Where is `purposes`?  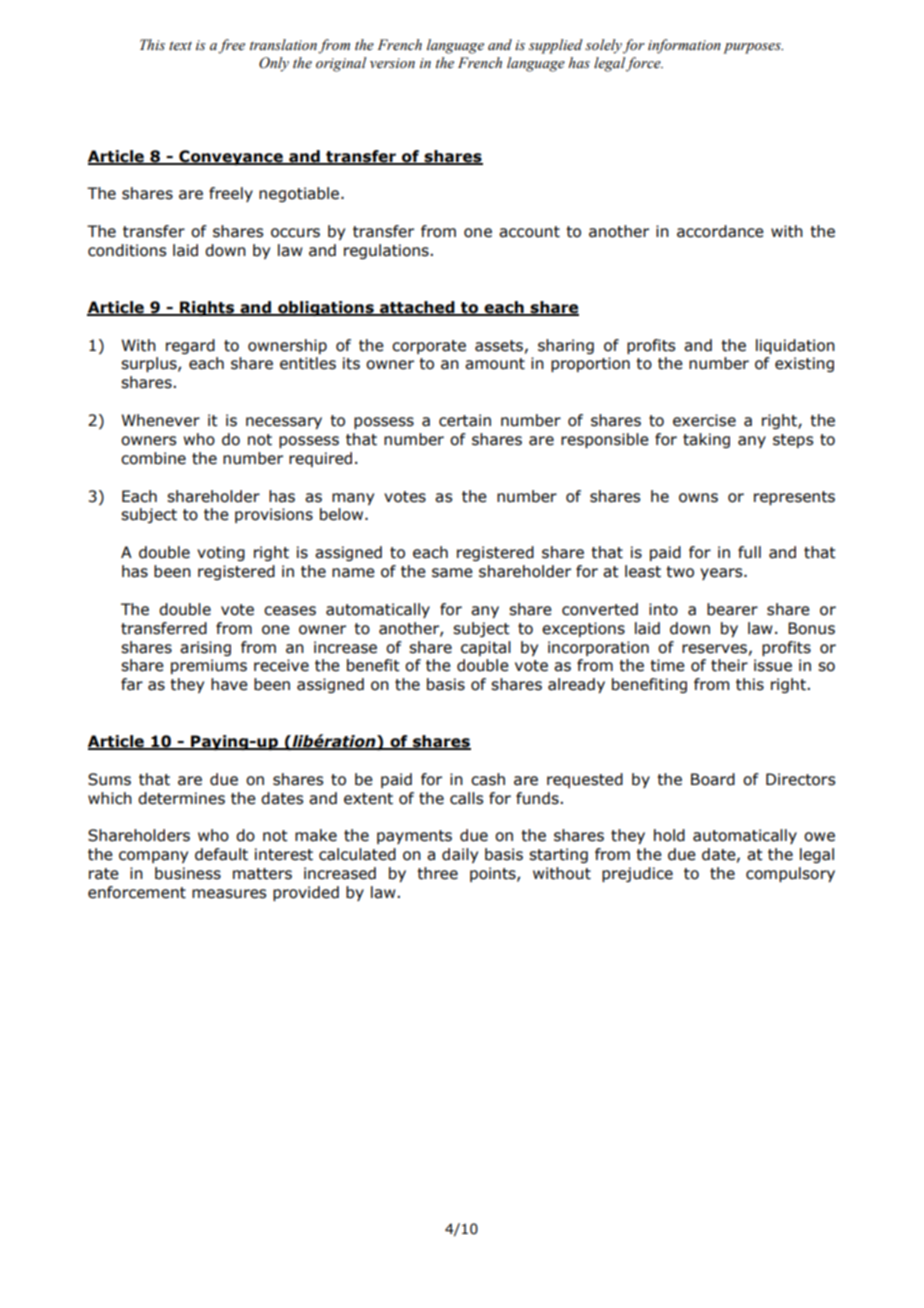
purposes is located at coordinates (753, 48).
